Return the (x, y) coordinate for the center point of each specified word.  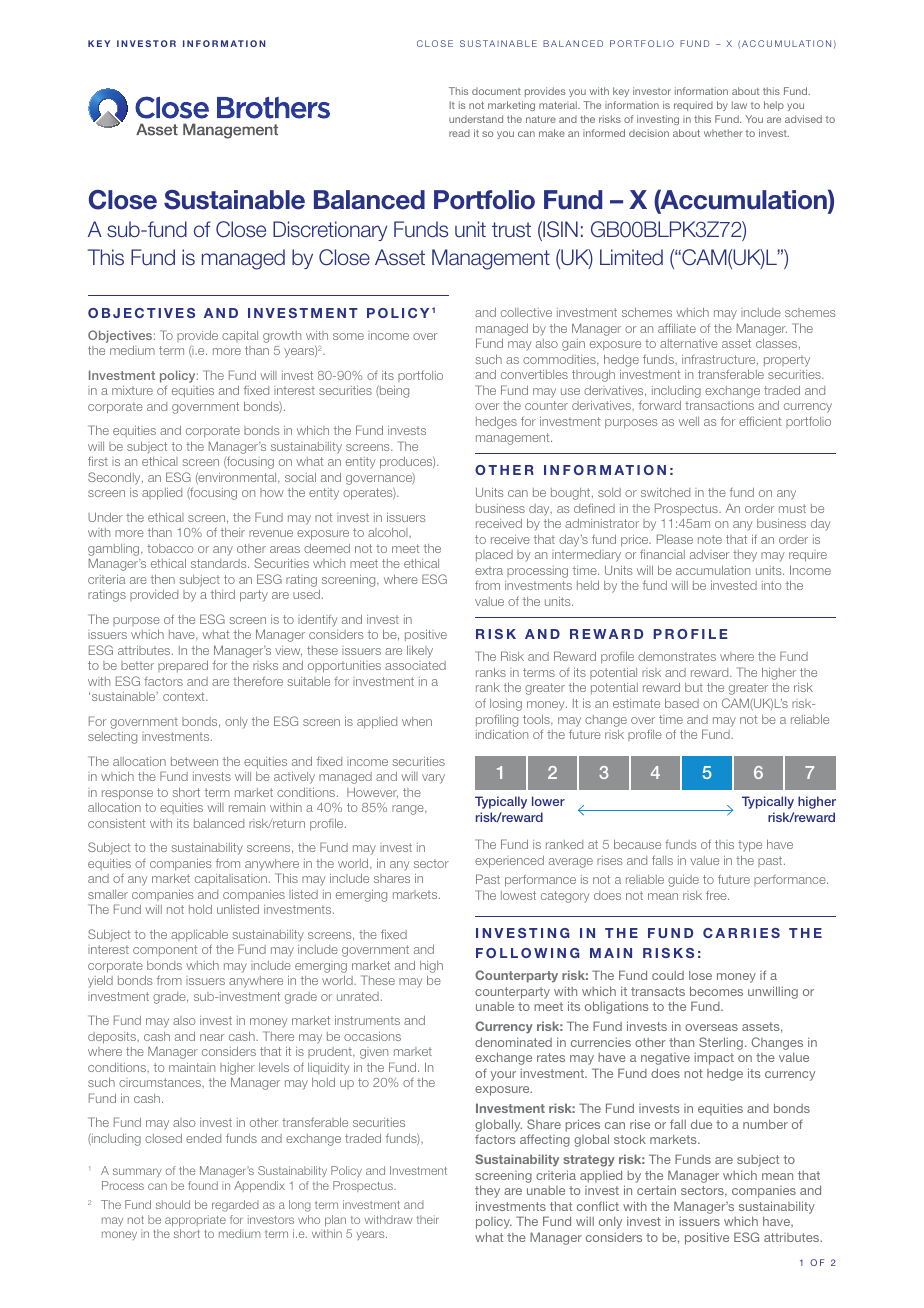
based (682, 703)
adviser (709, 554)
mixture (132, 390)
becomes (716, 991)
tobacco (170, 548)
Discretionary (330, 231)
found (203, 1185)
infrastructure (720, 360)
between (194, 761)
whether (723, 133)
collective (526, 312)
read (459, 133)
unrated (358, 996)
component (165, 950)
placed (494, 555)
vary (433, 779)
